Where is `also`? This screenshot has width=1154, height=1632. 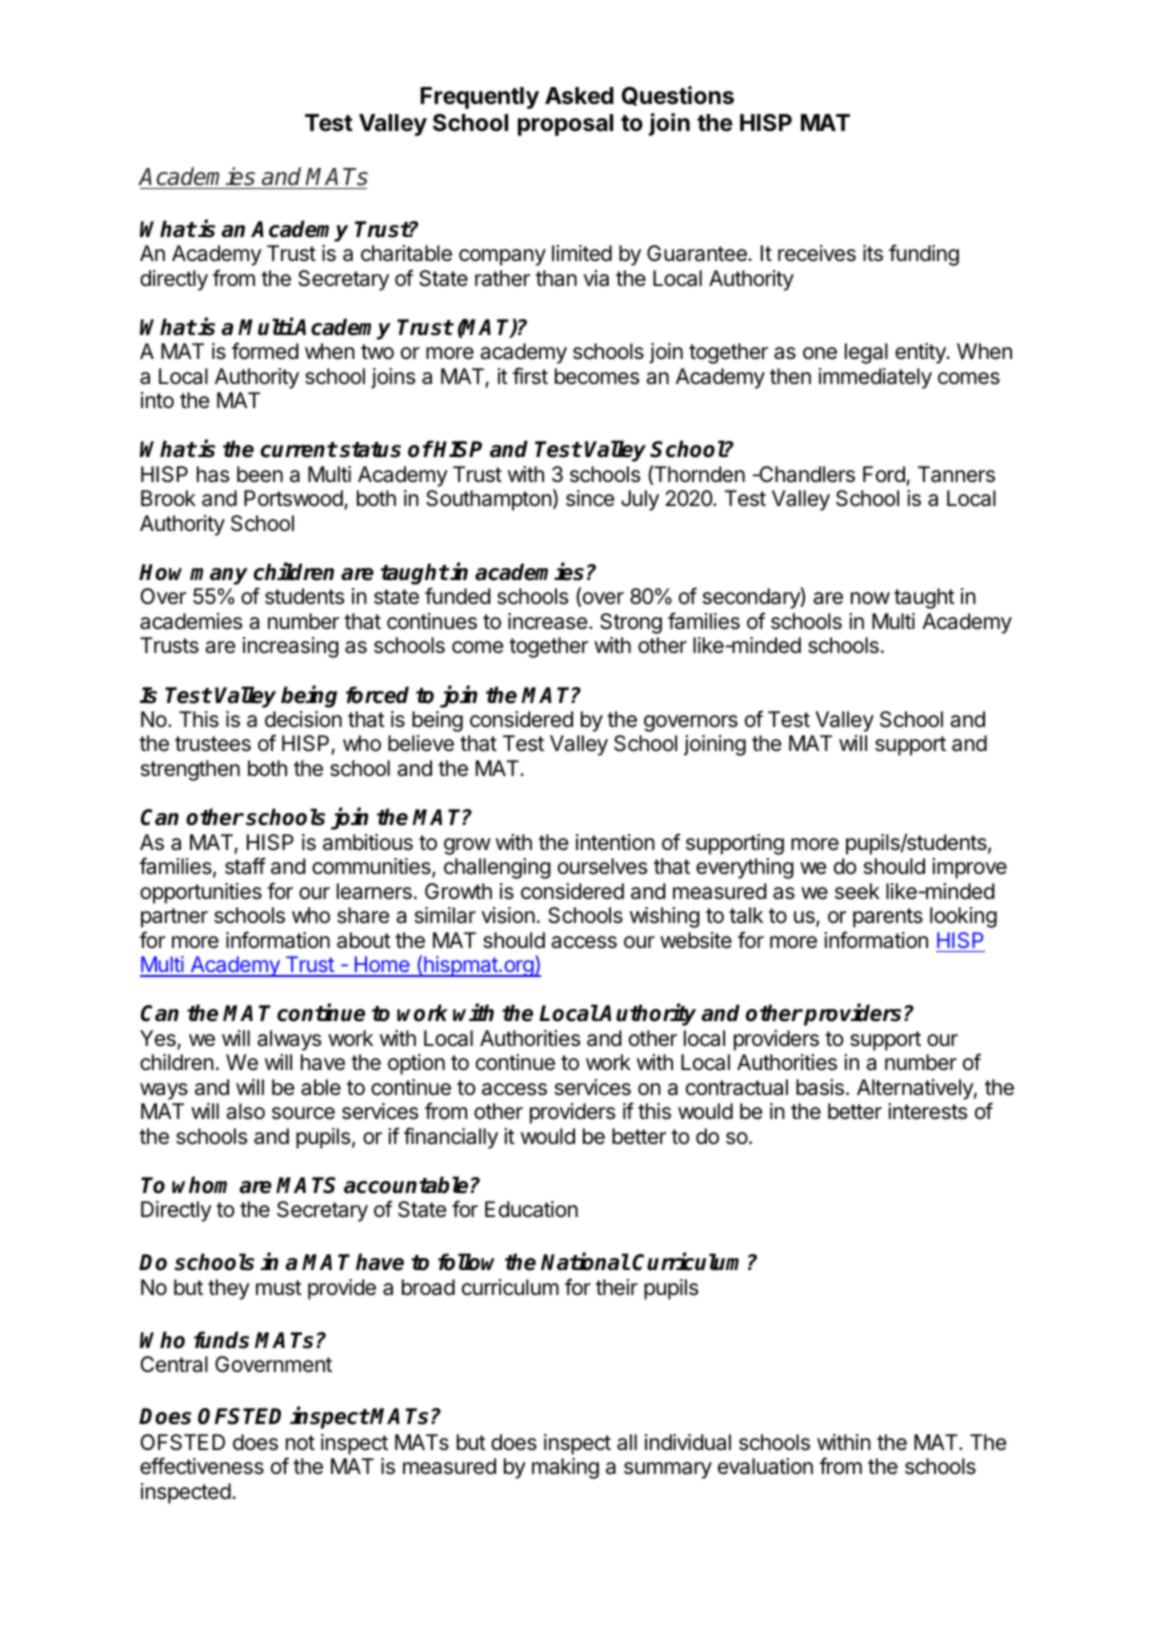 also is located at coordinates (245, 1111).
